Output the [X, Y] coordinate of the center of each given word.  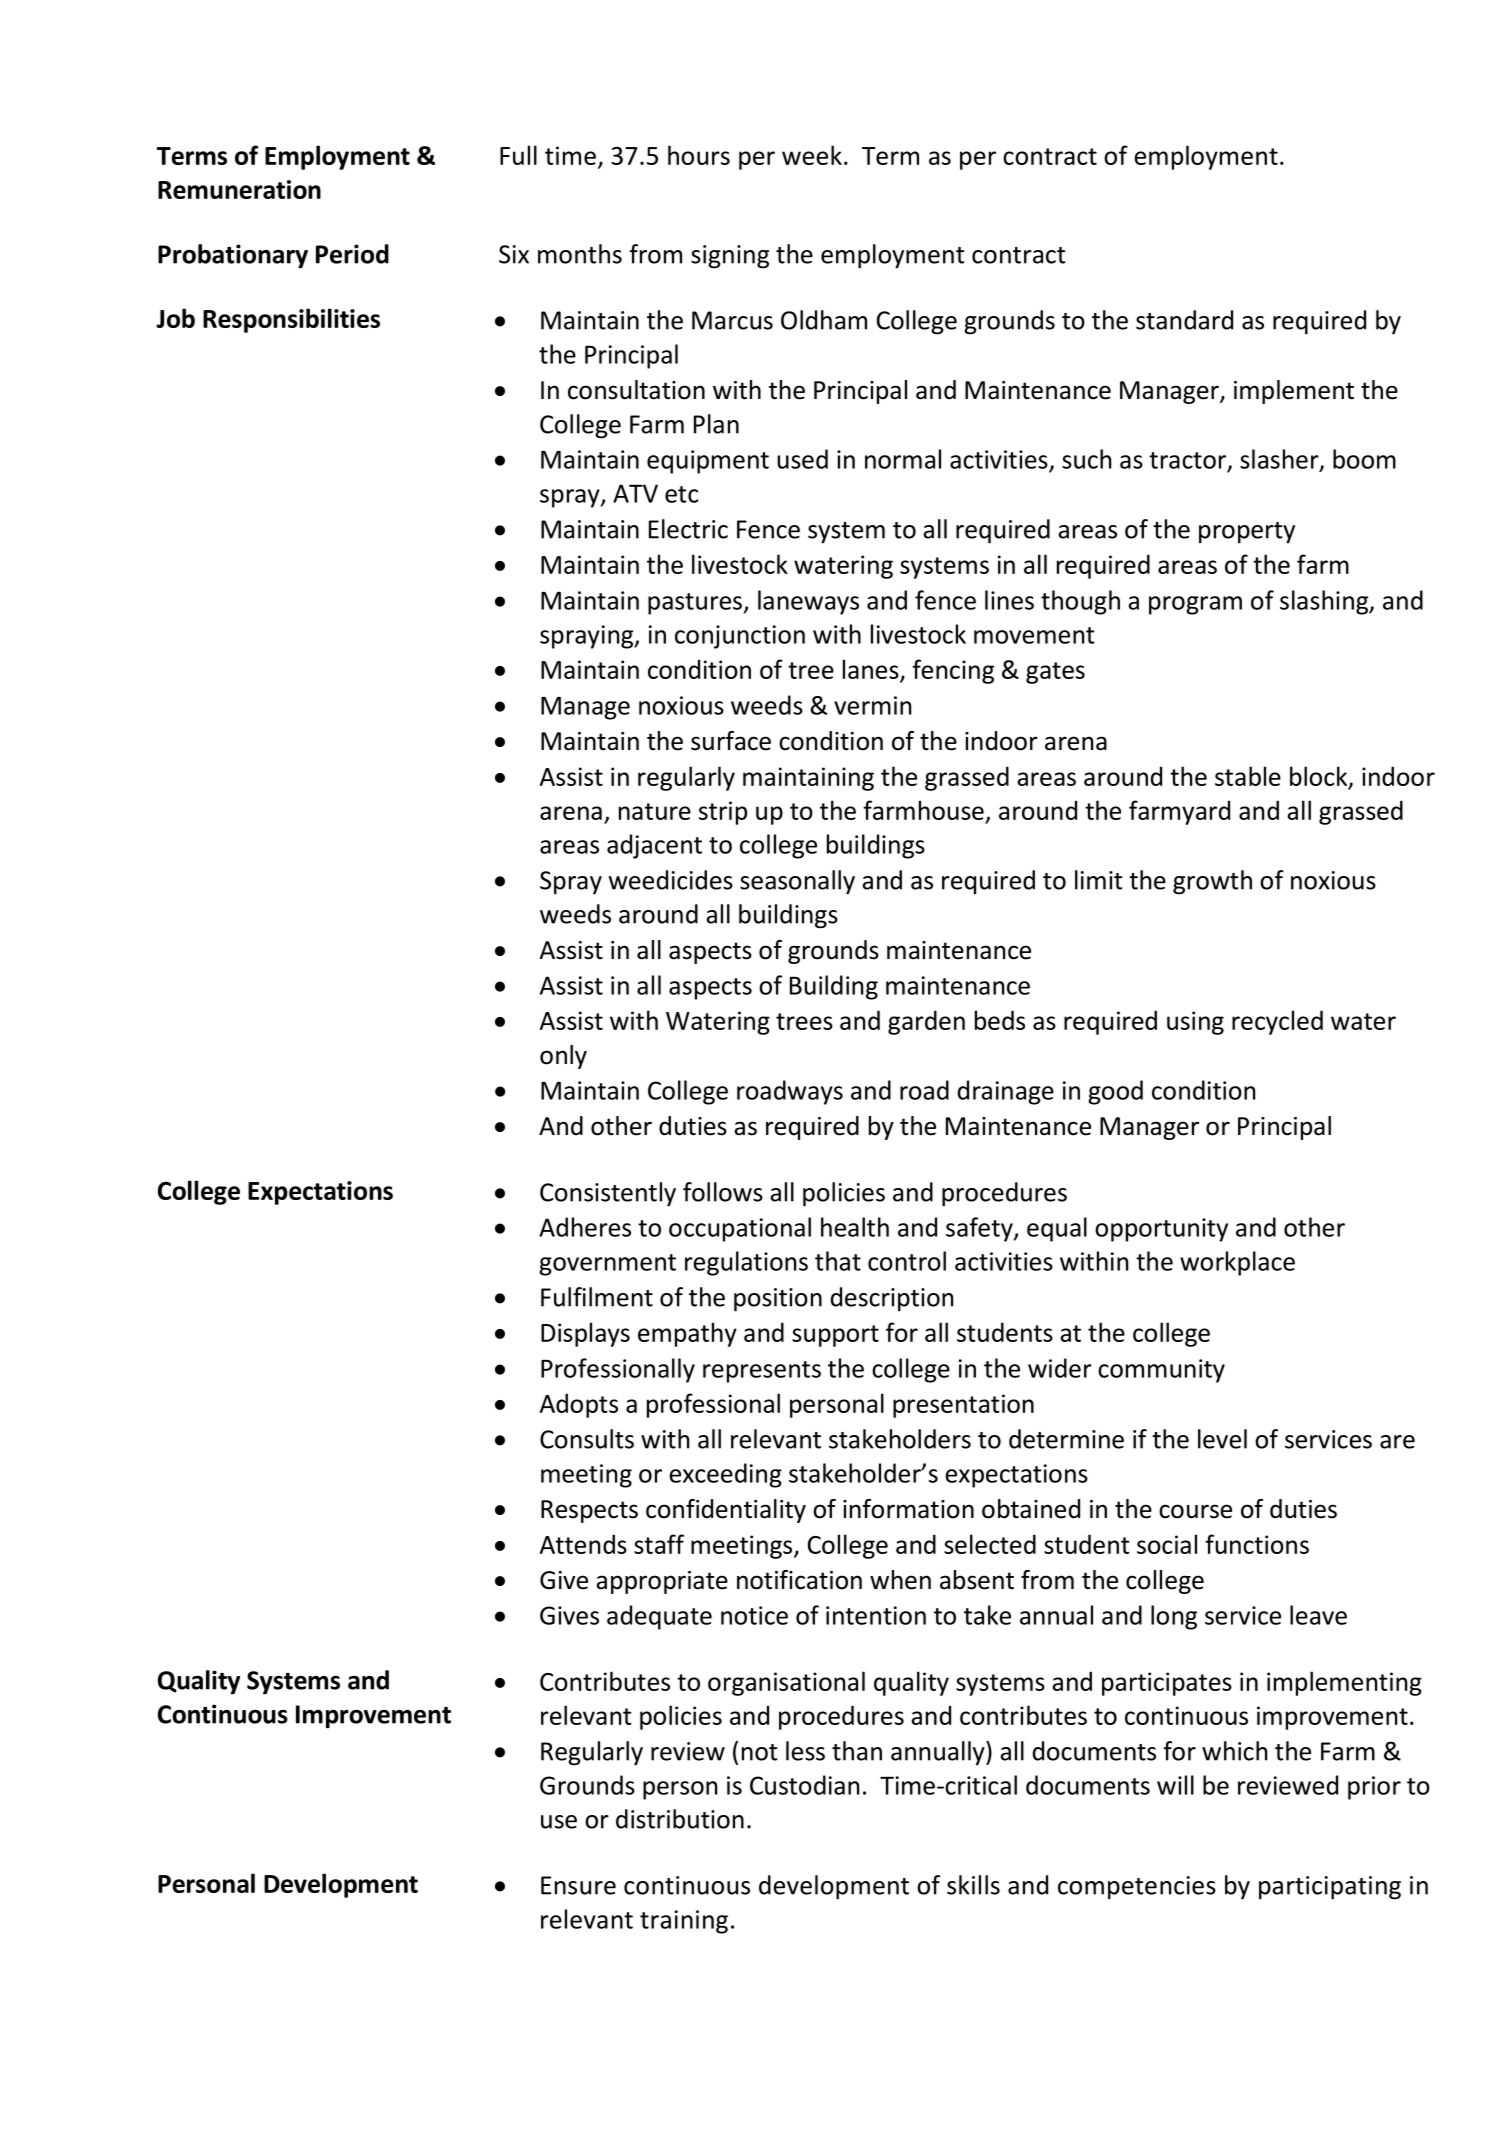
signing [730, 257]
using [1195, 1023]
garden [926, 1022]
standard [1184, 320]
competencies [1137, 1888]
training [684, 1922]
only [563, 1057]
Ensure [578, 1885]
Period [352, 254]
